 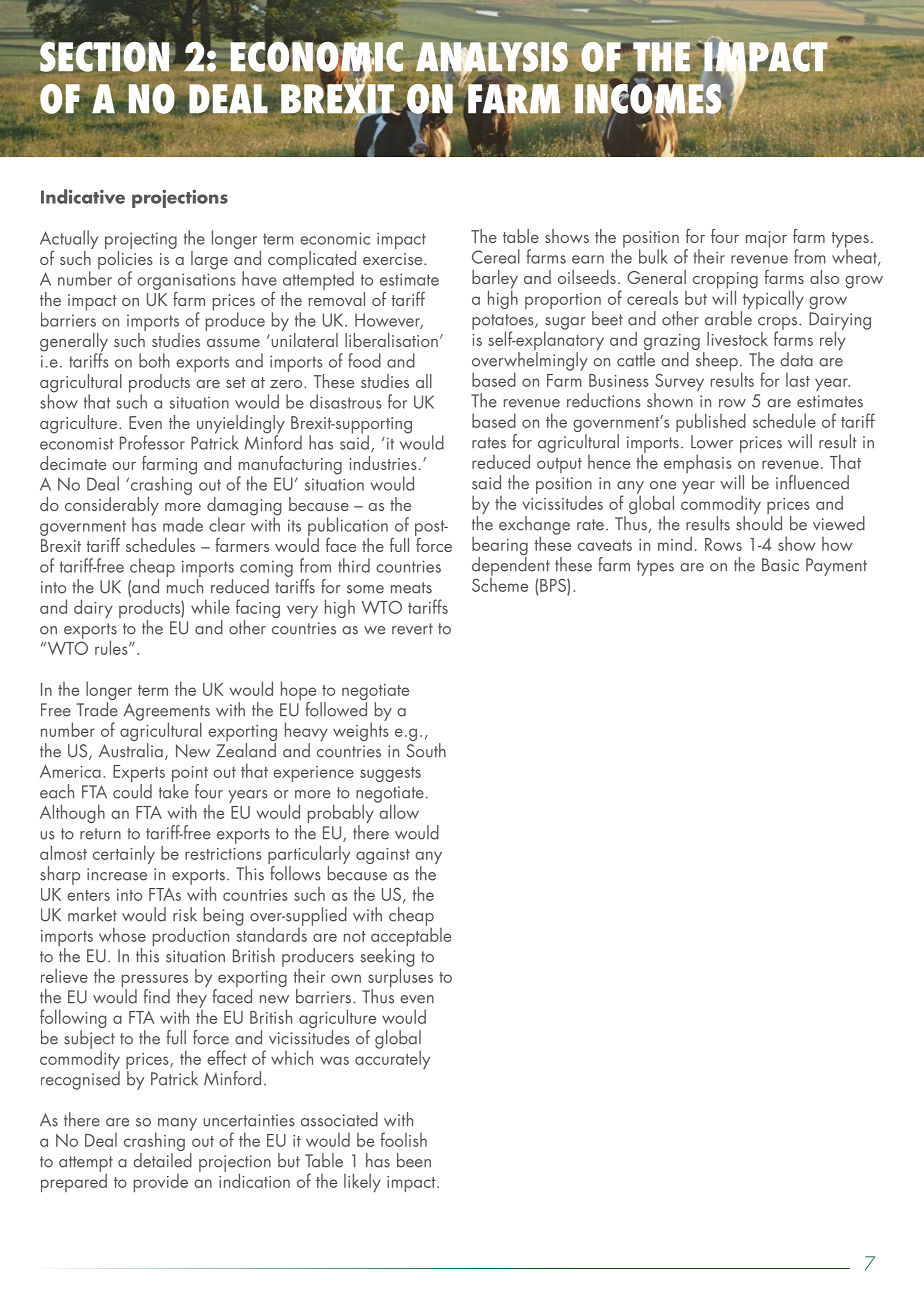 What do you see at coordinates (492, 58) in the document?
I see `ANALYSIS` at bounding box center [492, 58].
